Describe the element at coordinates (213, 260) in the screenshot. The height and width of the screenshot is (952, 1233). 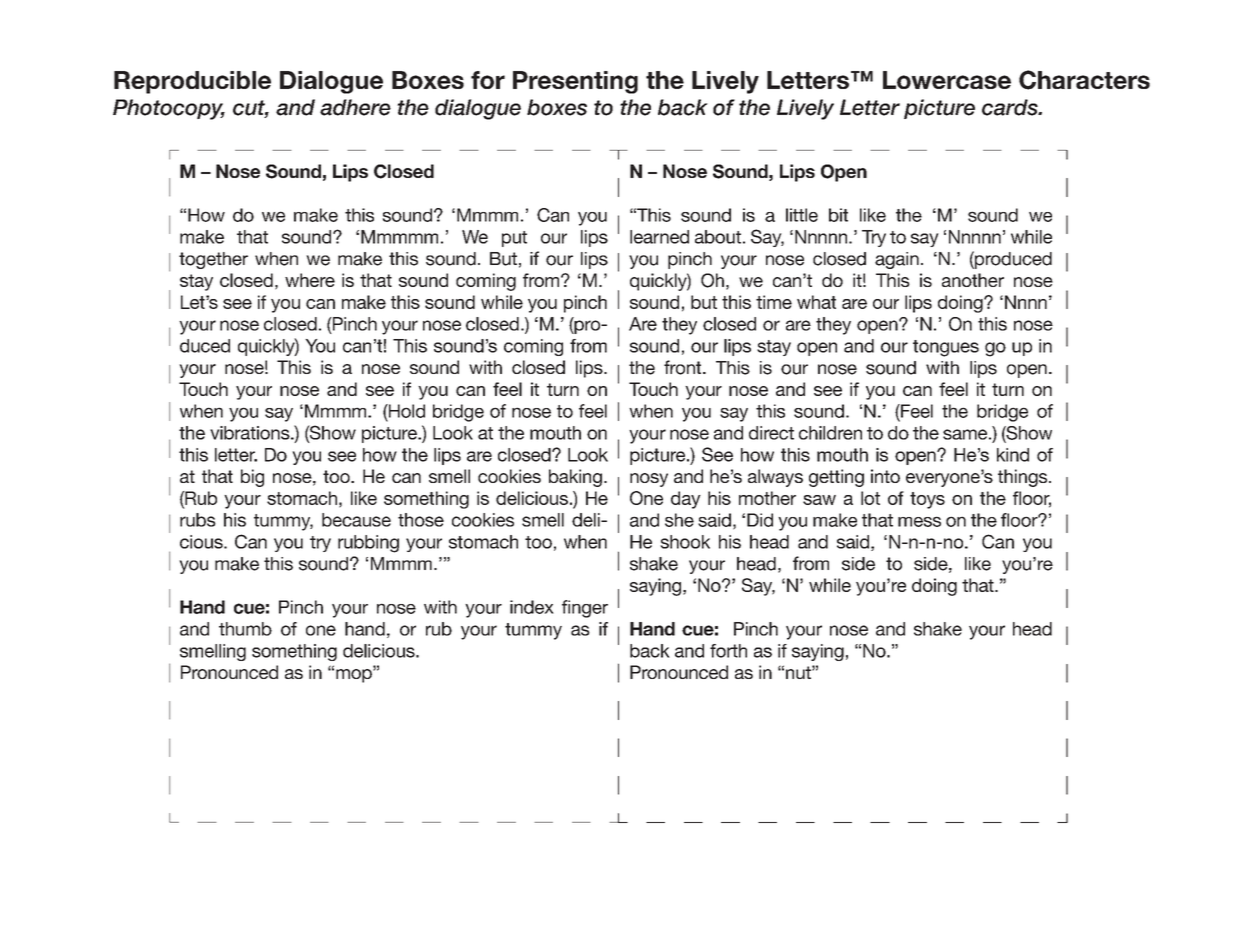
I see `together` at that location.
